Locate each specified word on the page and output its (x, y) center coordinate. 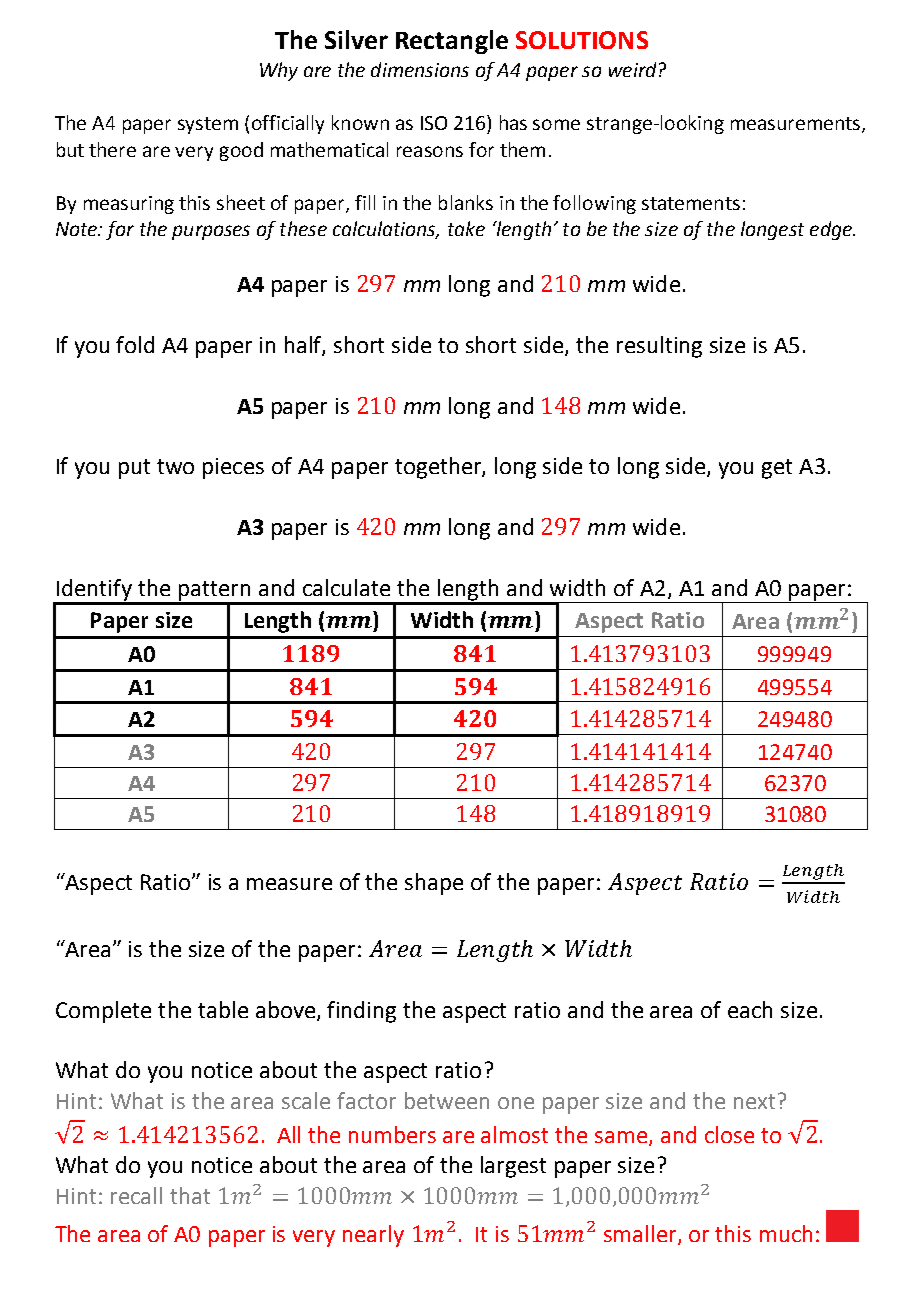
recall (136, 1195)
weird (632, 69)
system (208, 125)
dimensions (420, 69)
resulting (659, 347)
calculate (346, 587)
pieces (233, 468)
